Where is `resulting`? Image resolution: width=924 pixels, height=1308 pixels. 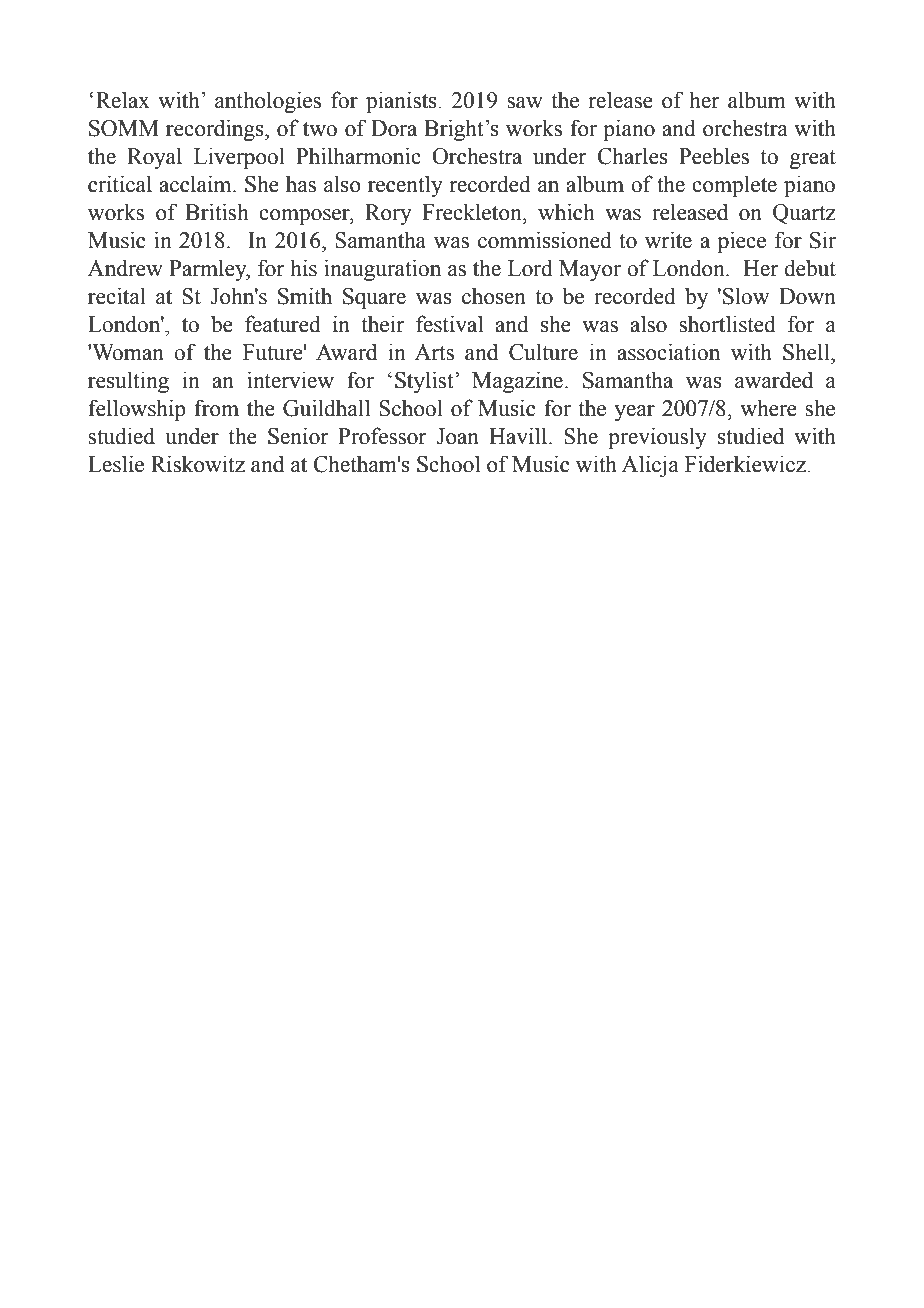 resulting is located at coordinates (128, 382).
